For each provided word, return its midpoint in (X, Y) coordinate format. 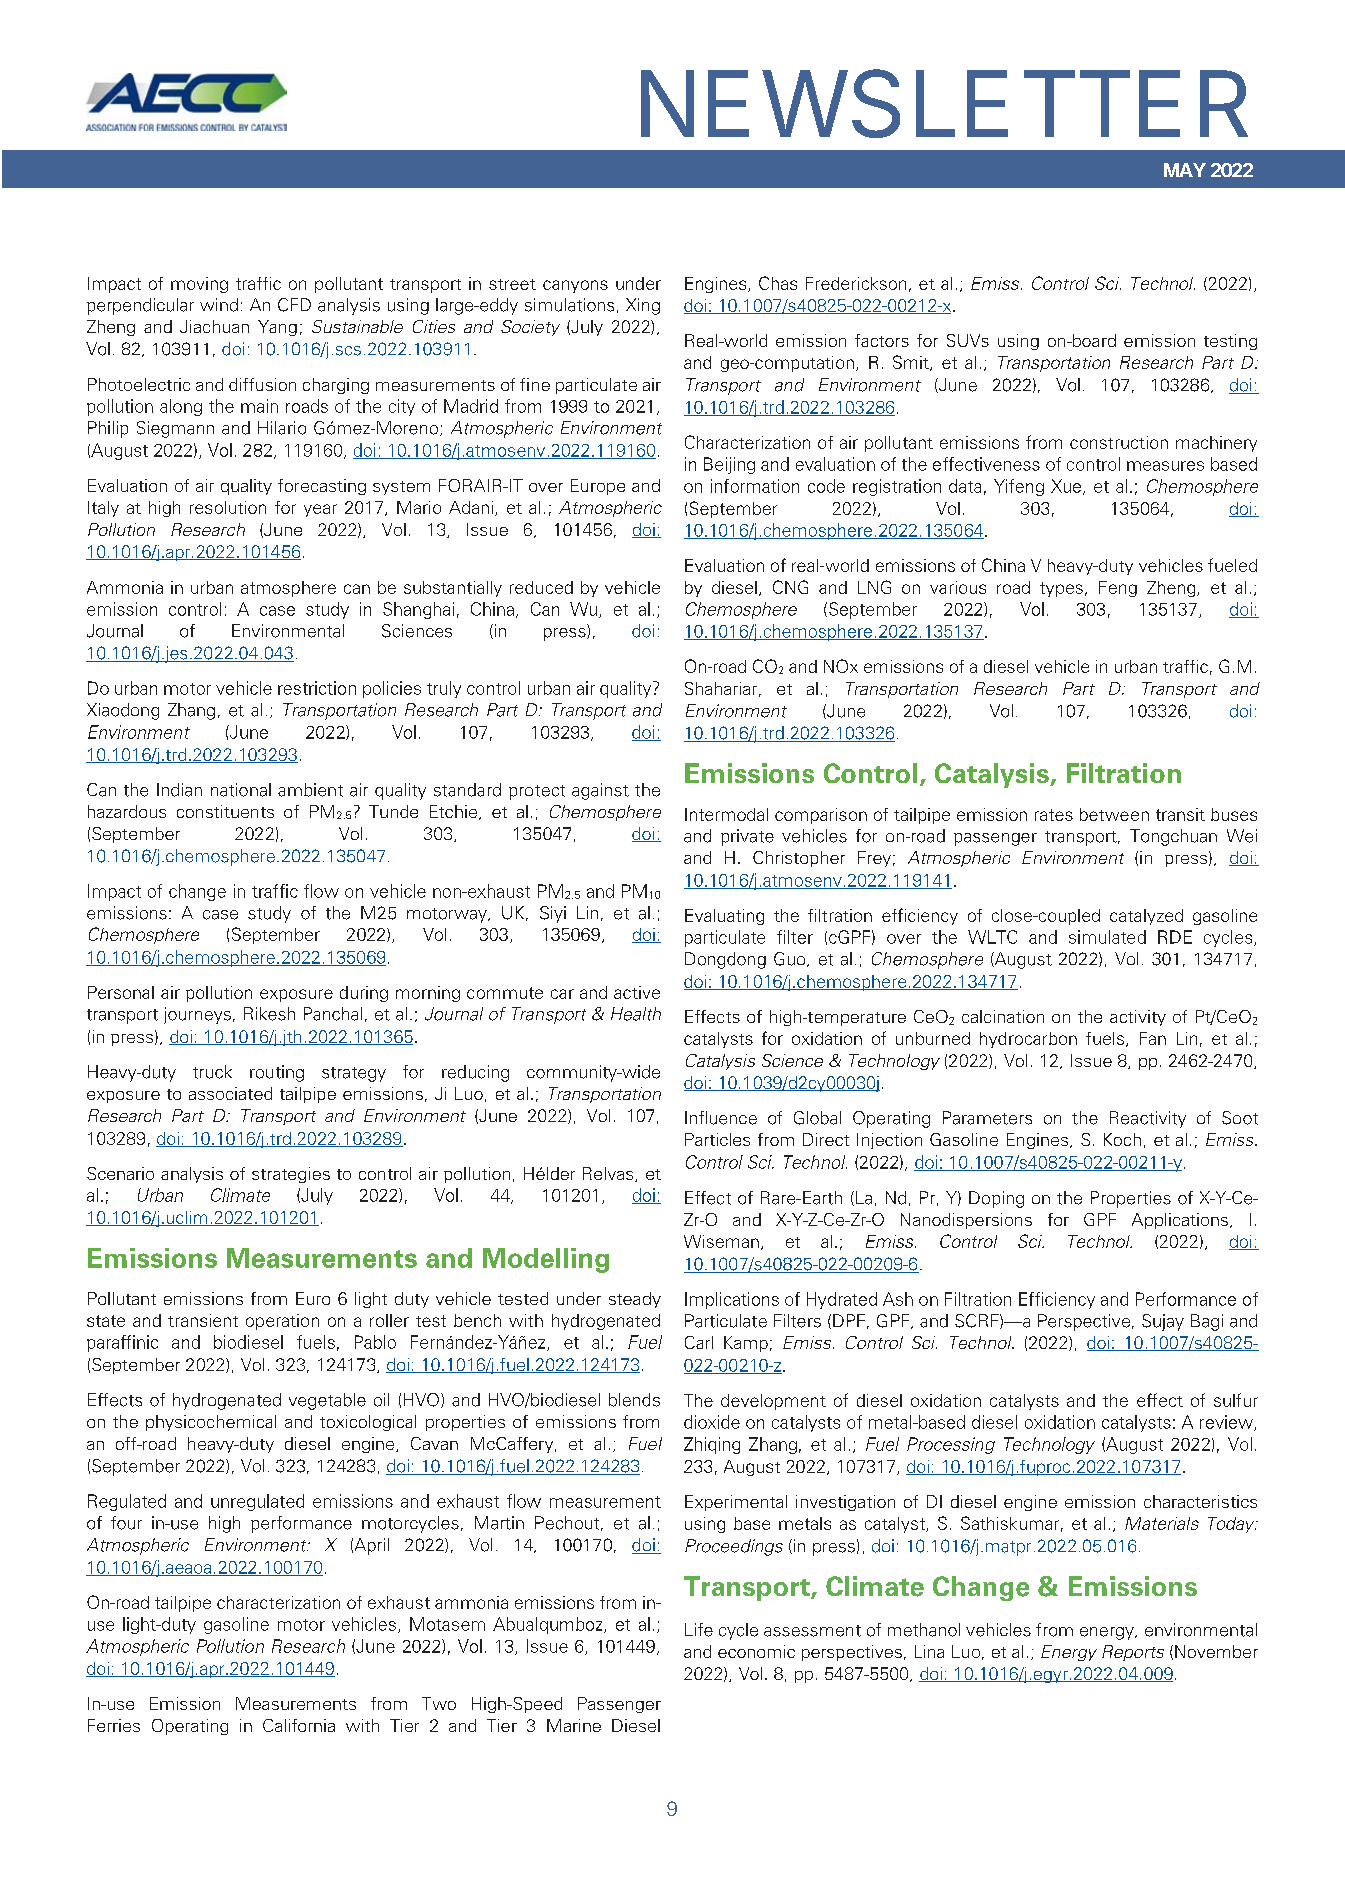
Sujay (1163, 1322)
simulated (1107, 937)
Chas (778, 283)
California (299, 1725)
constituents (225, 811)
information (755, 486)
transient (203, 1320)
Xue (1067, 487)
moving (199, 285)
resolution (228, 507)
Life (699, 1630)
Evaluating (724, 917)
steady (635, 1300)
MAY (1185, 170)
